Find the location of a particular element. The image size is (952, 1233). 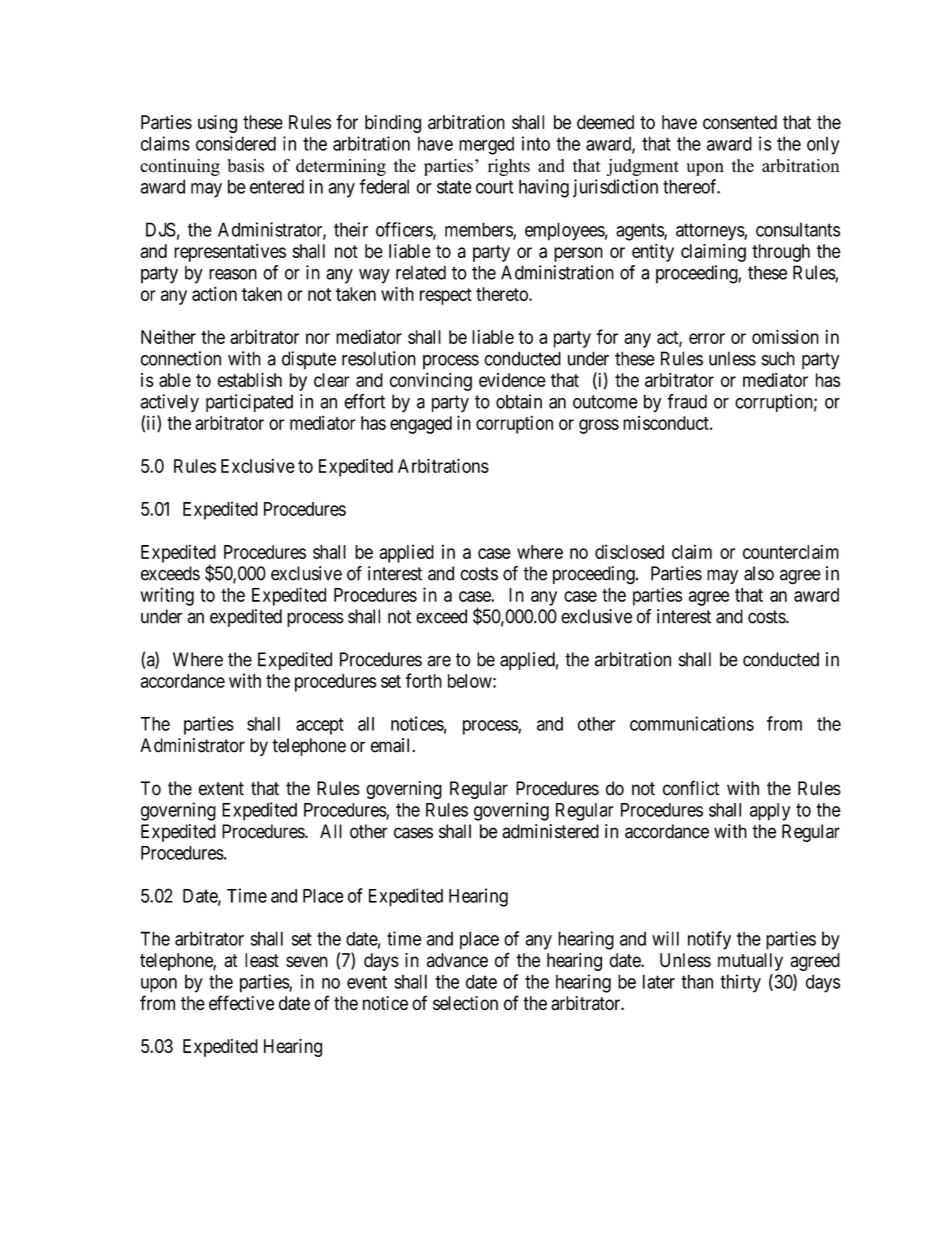

writing is located at coordinates (167, 596).
